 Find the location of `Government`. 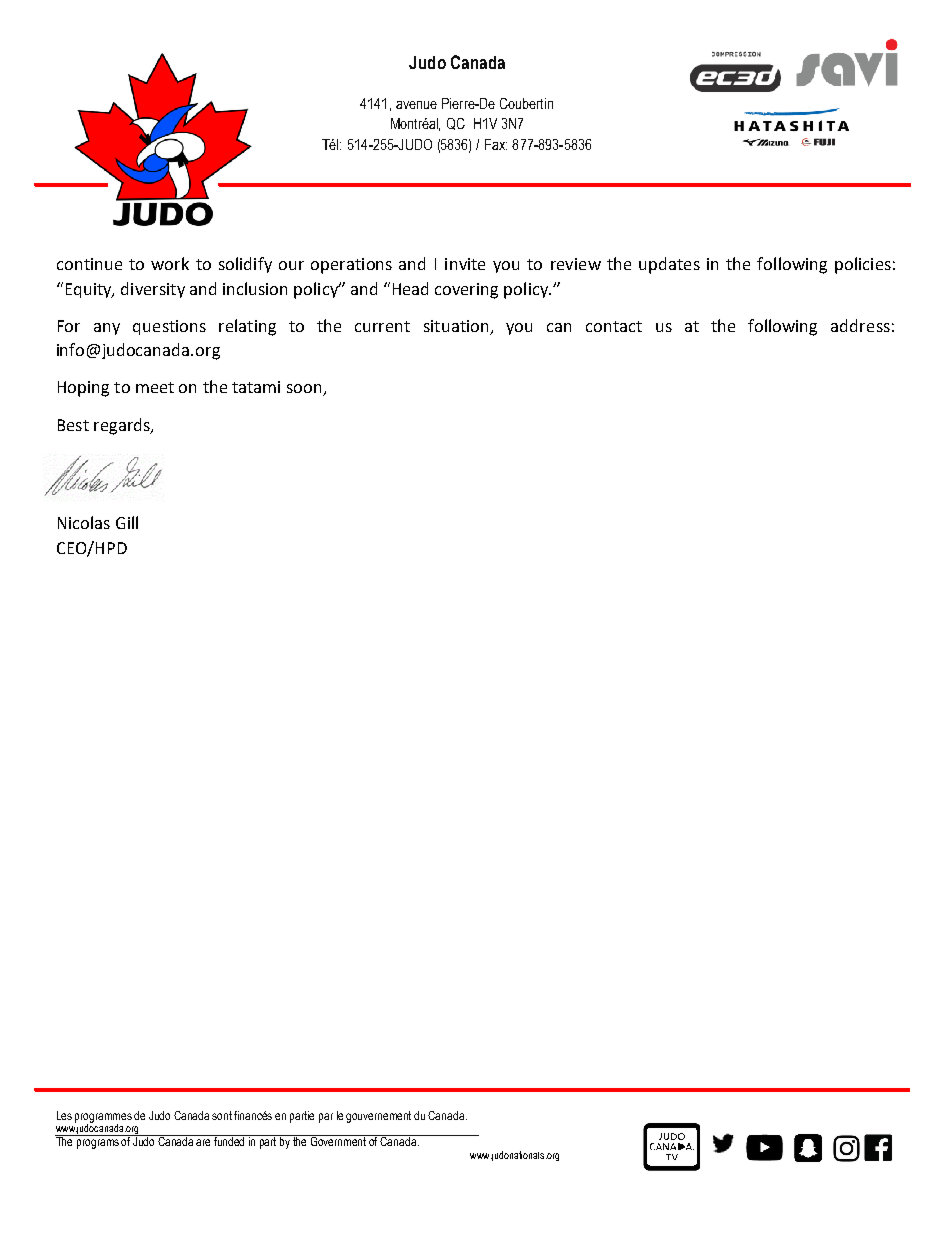

Government is located at coordinates (339, 1140).
